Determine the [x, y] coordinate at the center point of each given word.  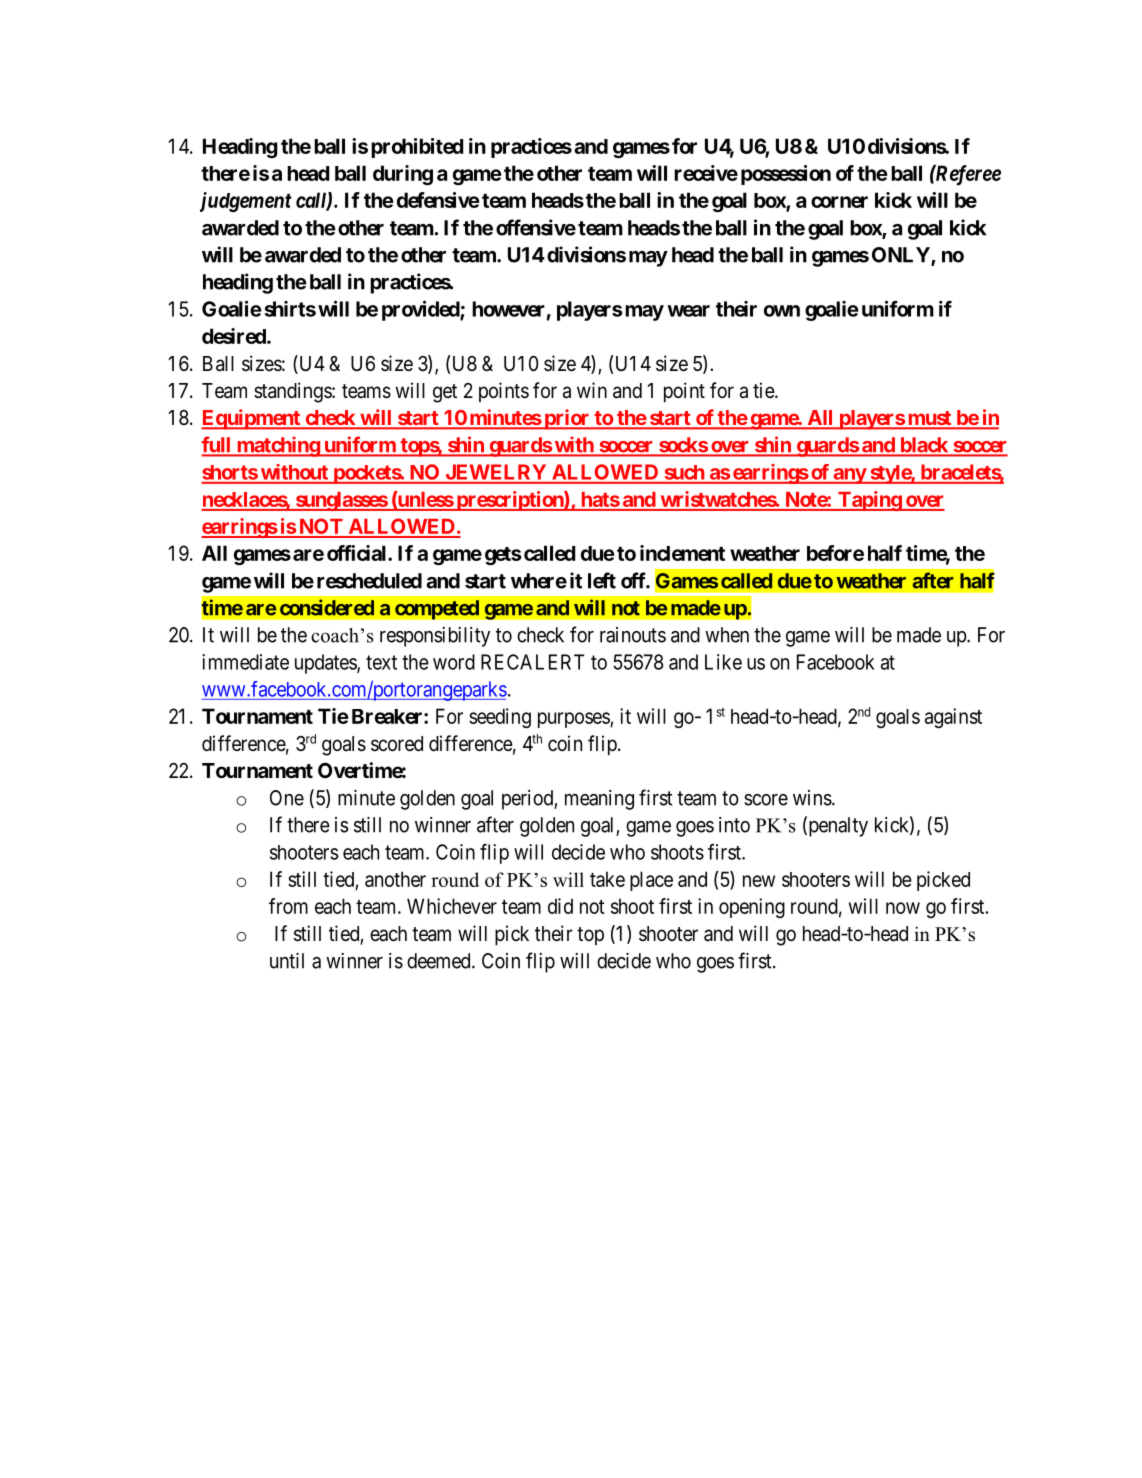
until [287, 961]
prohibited [417, 148]
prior [567, 419]
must [929, 419]
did [560, 906]
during [403, 175]
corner [839, 202]
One [287, 798]
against [953, 718]
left [602, 580]
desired [235, 336]
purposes [574, 720]
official [358, 553]
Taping [869, 501]
